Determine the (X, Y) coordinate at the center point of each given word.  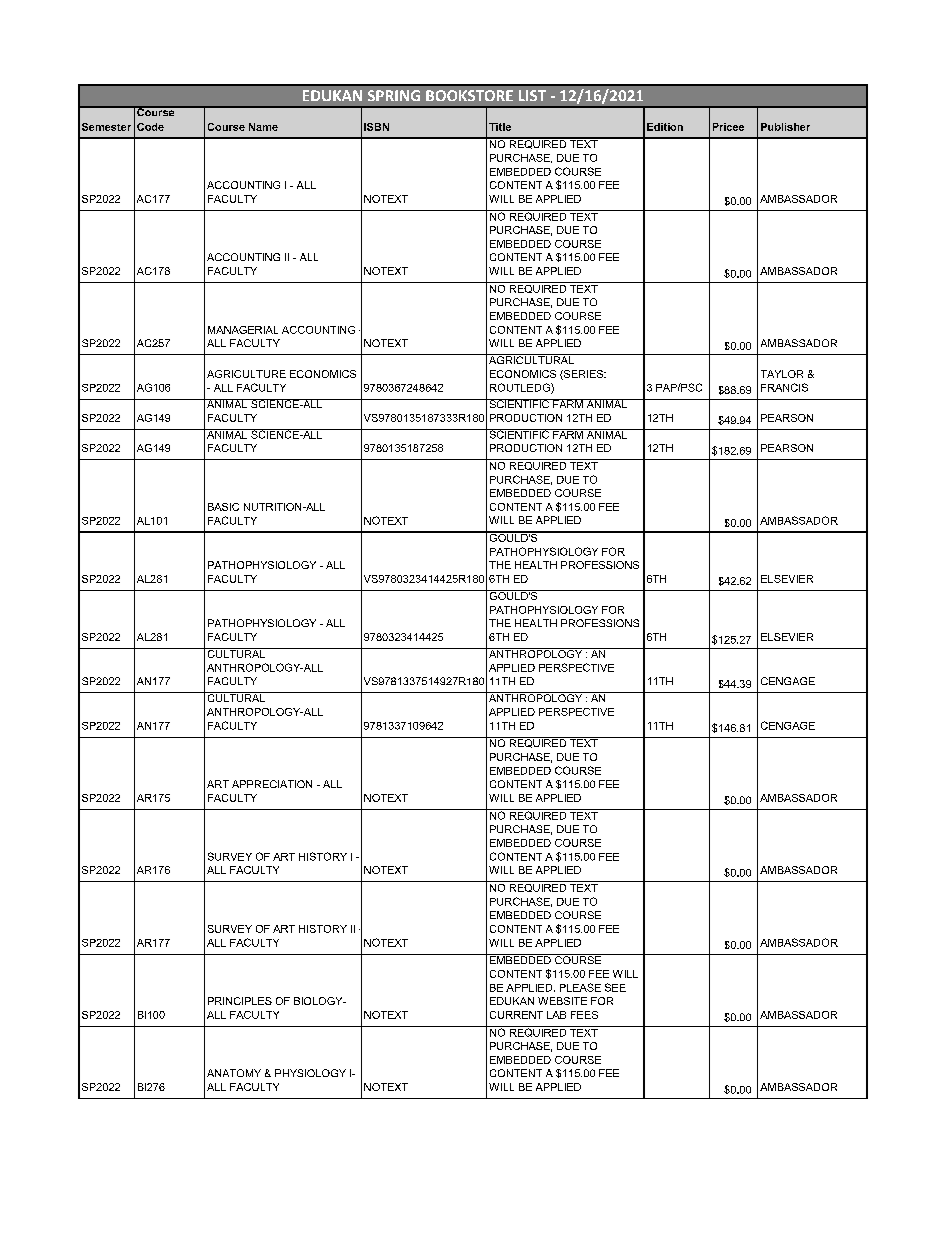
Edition (665, 127)
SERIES (583, 375)
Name (263, 127)
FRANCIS (784, 387)
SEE (615, 987)
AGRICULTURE (246, 374)
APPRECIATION (272, 784)
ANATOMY (234, 1073)
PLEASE (580, 987)
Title (500, 127)
